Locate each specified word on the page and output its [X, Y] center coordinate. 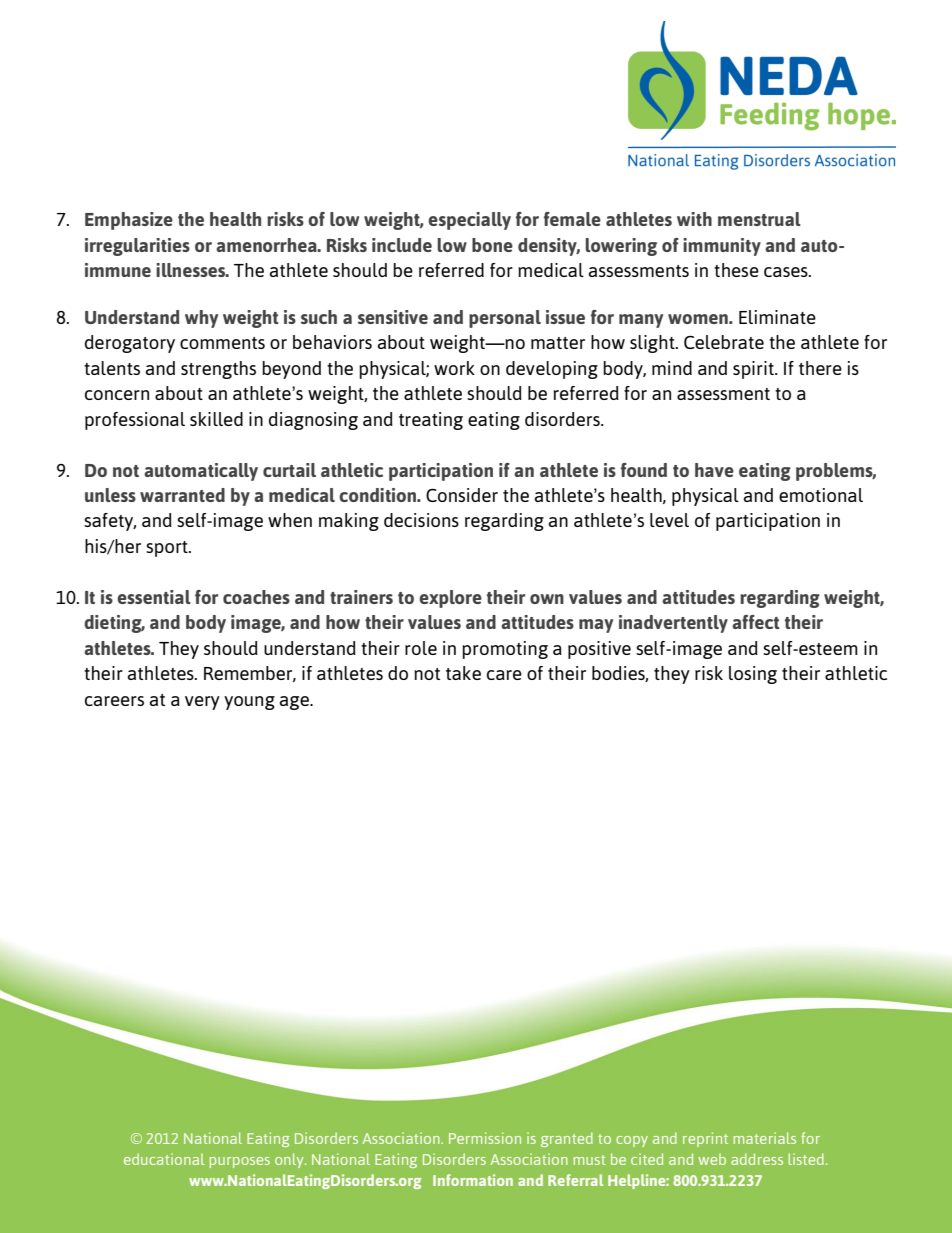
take [463, 673]
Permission [485, 1138]
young [249, 703]
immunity [722, 247]
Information [473, 1180]
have [714, 470]
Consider [462, 495]
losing [753, 675]
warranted [182, 495]
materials [764, 1138]
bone [492, 245]
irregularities [137, 247]
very [202, 703]
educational [164, 1159]
